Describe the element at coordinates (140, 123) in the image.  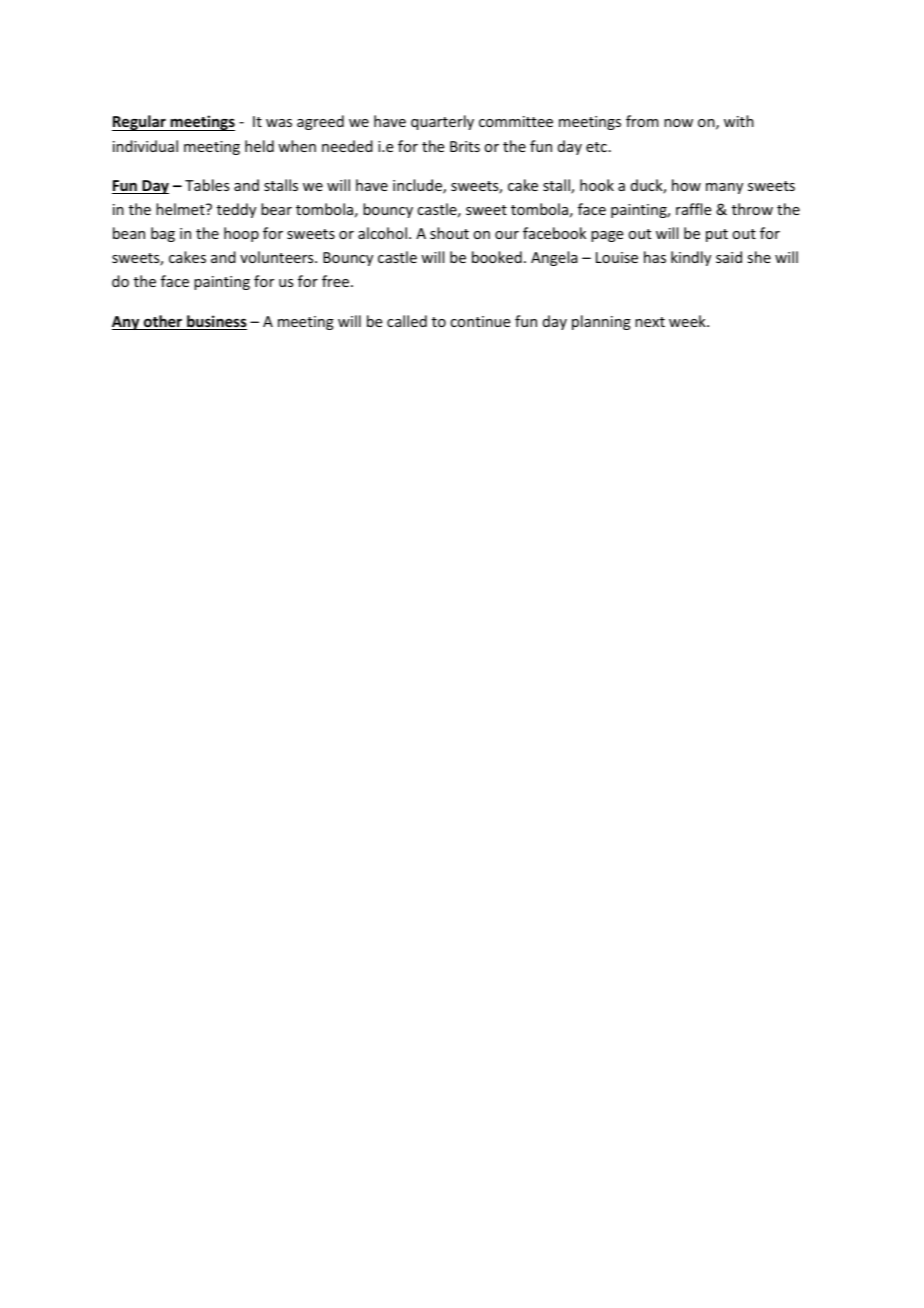
I see `Regular` at that location.
